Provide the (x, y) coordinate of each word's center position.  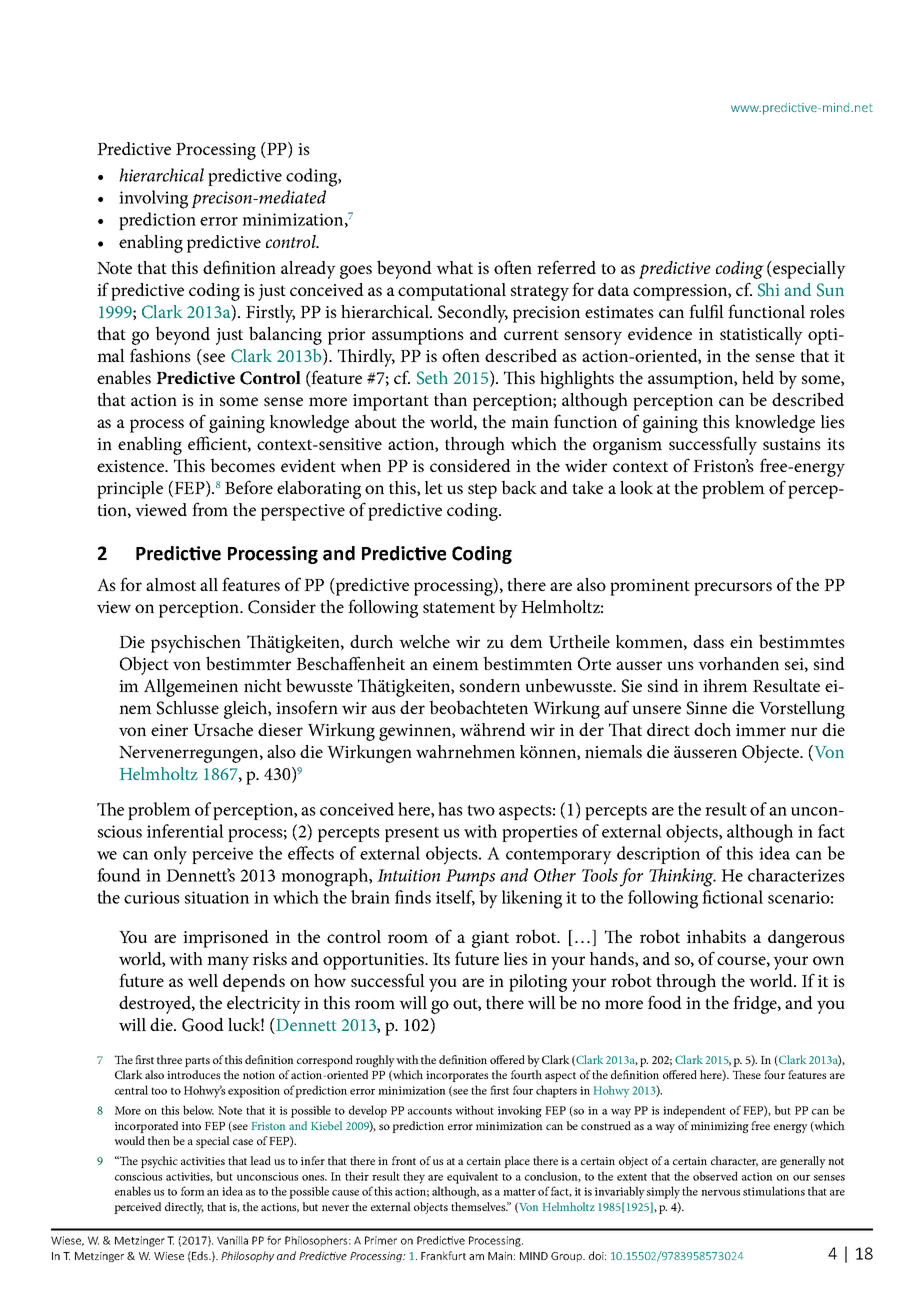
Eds (200, 1256)
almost (171, 584)
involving (153, 199)
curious (152, 897)
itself (455, 898)
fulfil (706, 311)
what (454, 267)
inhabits (716, 936)
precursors (733, 589)
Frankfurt (443, 1255)
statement (459, 607)
